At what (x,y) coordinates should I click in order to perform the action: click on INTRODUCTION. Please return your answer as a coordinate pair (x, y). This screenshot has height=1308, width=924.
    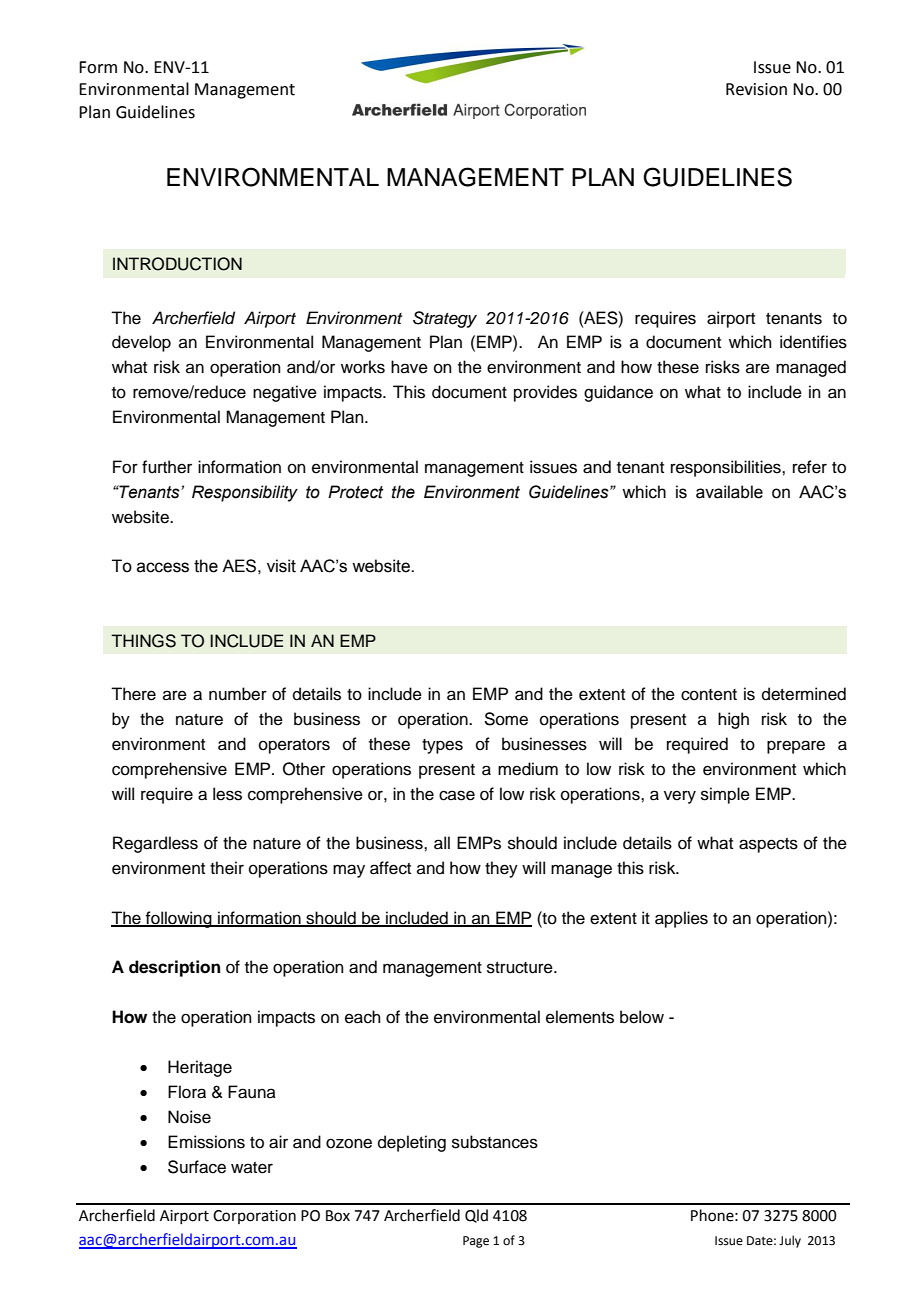
    Looking at the image, I should click on (177, 264).
